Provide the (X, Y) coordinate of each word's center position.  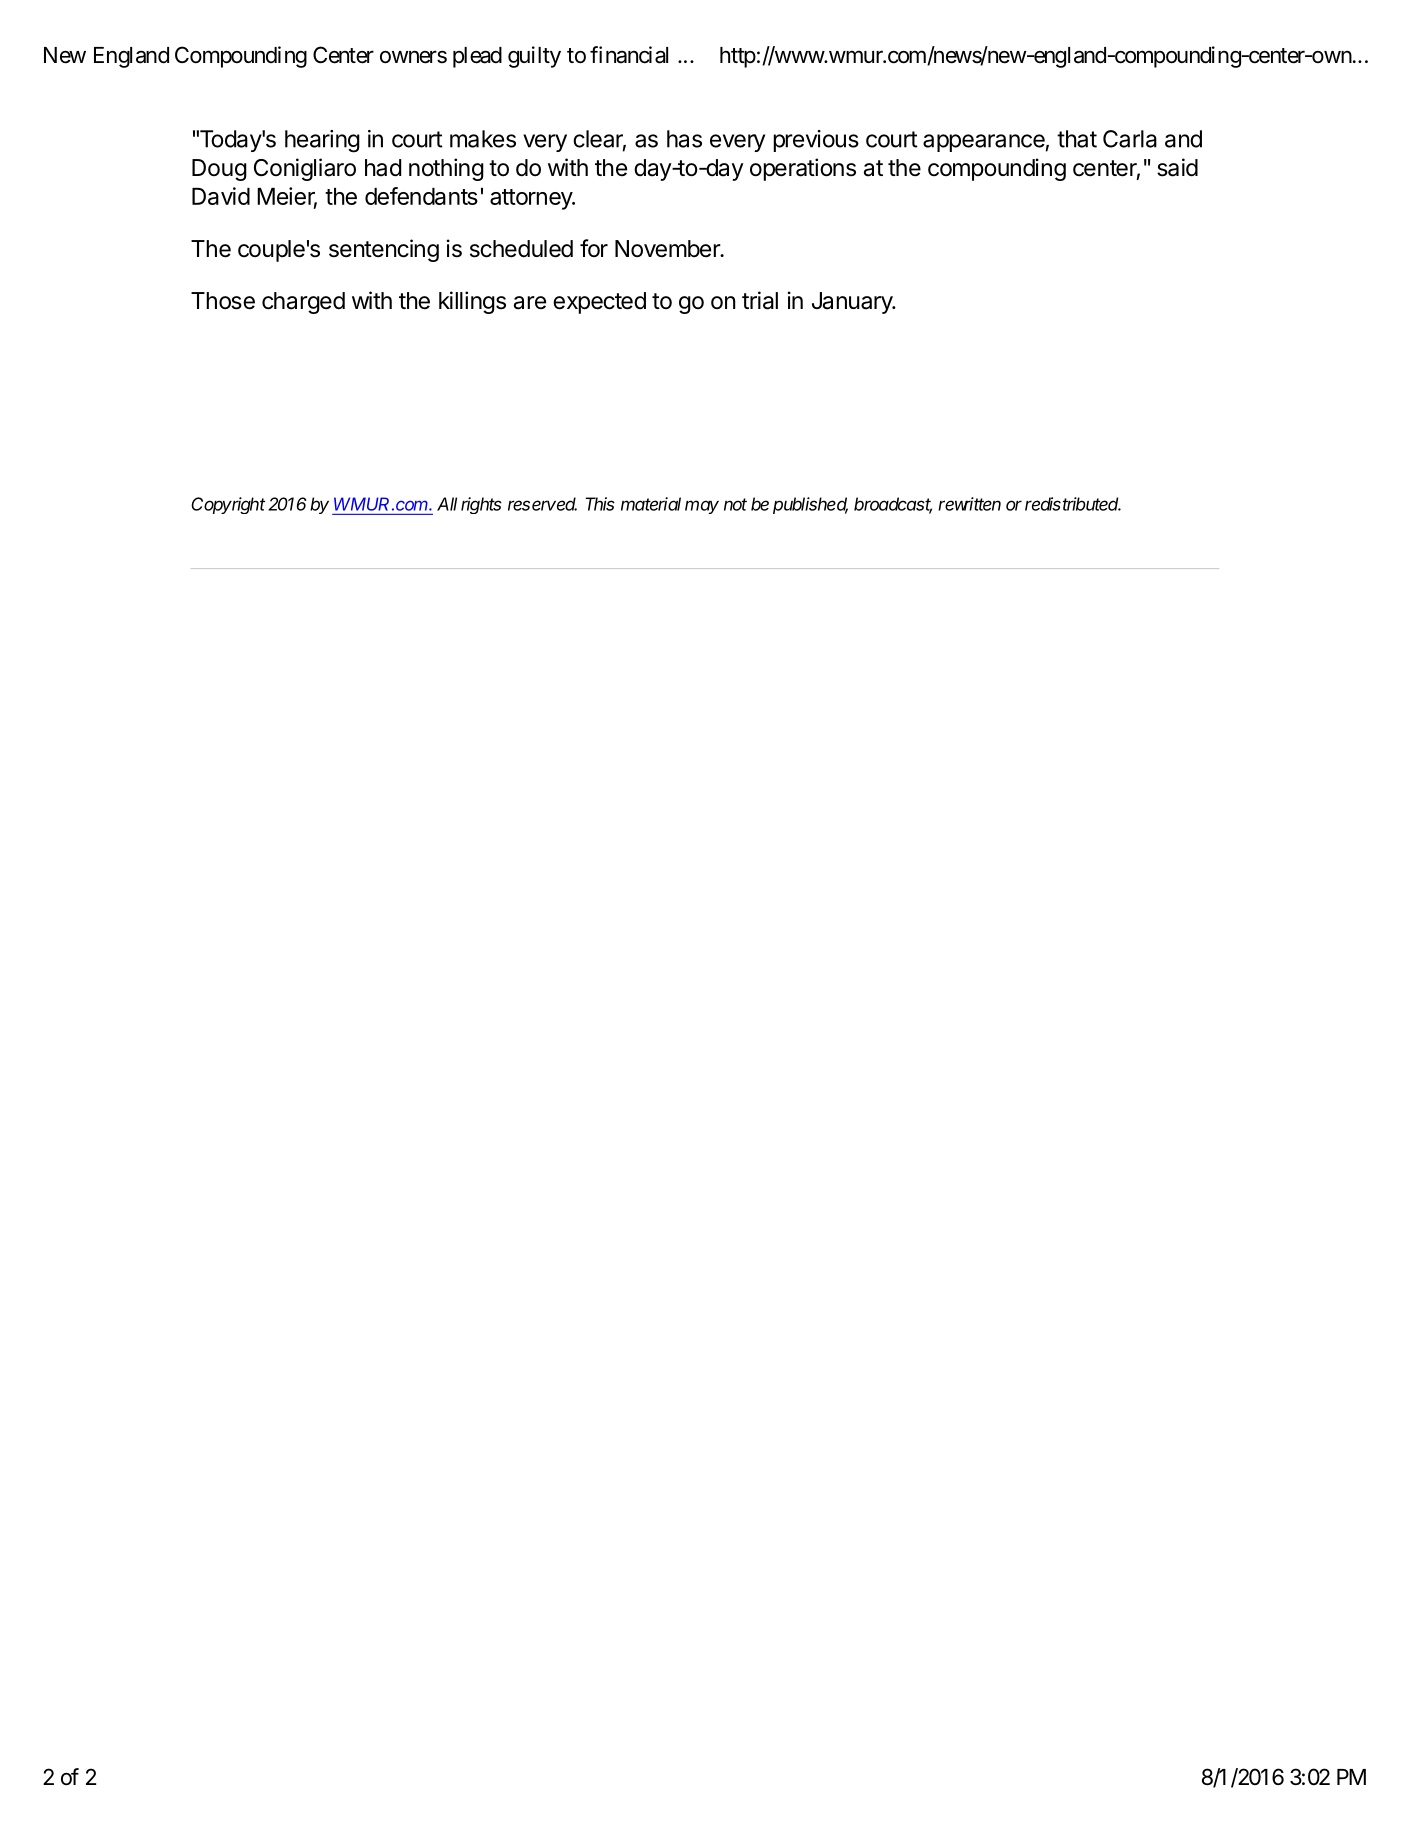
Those (223, 301)
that (1077, 139)
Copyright (228, 505)
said (1177, 167)
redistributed (1073, 504)
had (383, 168)
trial (760, 300)
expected (599, 303)
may (702, 507)
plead (477, 57)
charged (303, 303)
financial (629, 55)
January (853, 303)
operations (803, 169)
